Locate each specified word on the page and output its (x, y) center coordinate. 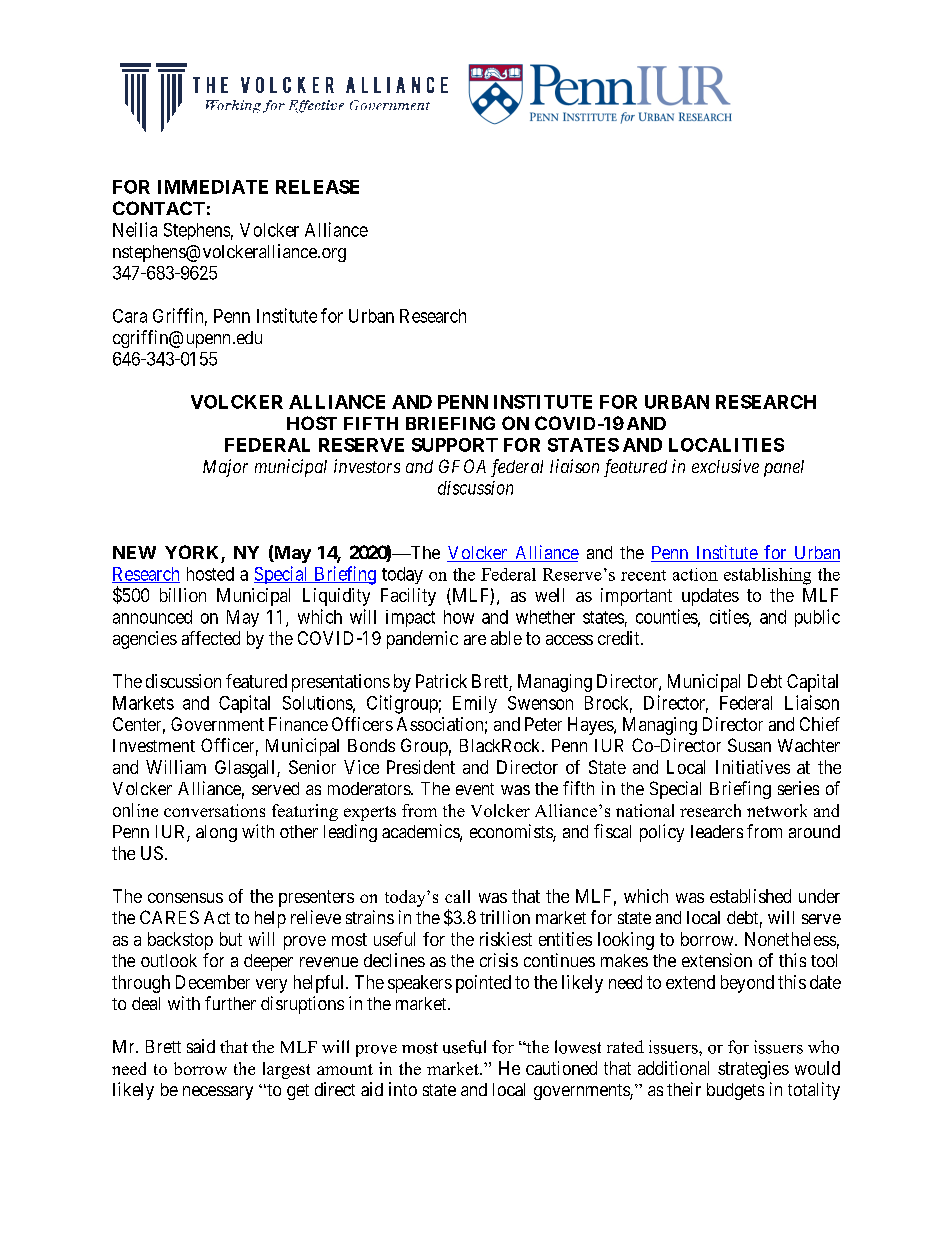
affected (211, 638)
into (403, 1089)
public (817, 618)
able (506, 638)
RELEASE (317, 187)
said (201, 1046)
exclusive (725, 466)
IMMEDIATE (213, 187)
